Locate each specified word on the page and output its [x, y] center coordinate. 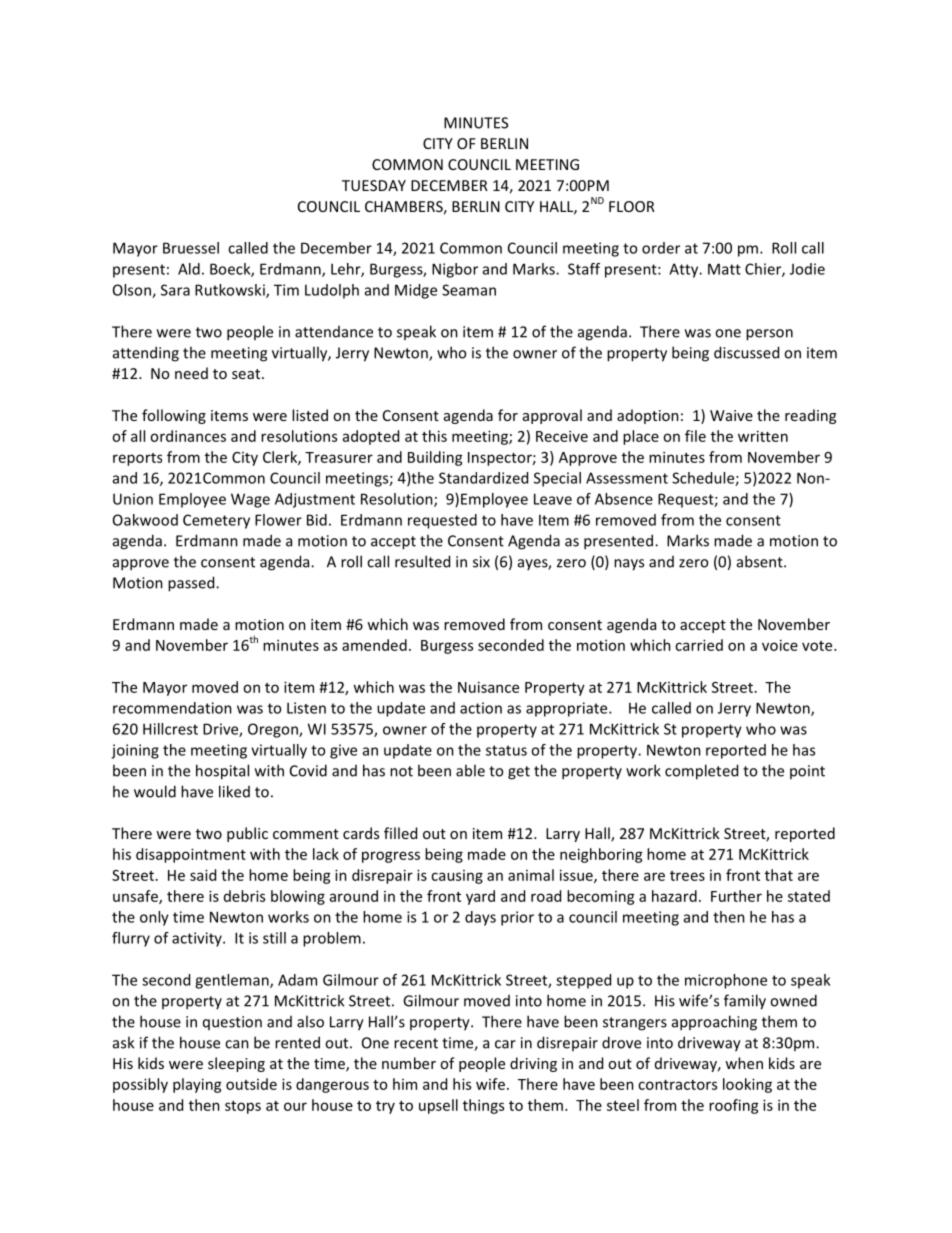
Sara [175, 290]
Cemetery [216, 521]
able [470, 770]
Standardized [483, 478]
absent [761, 561]
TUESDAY [374, 185]
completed [701, 772]
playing [197, 1085]
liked [234, 791]
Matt [724, 269]
